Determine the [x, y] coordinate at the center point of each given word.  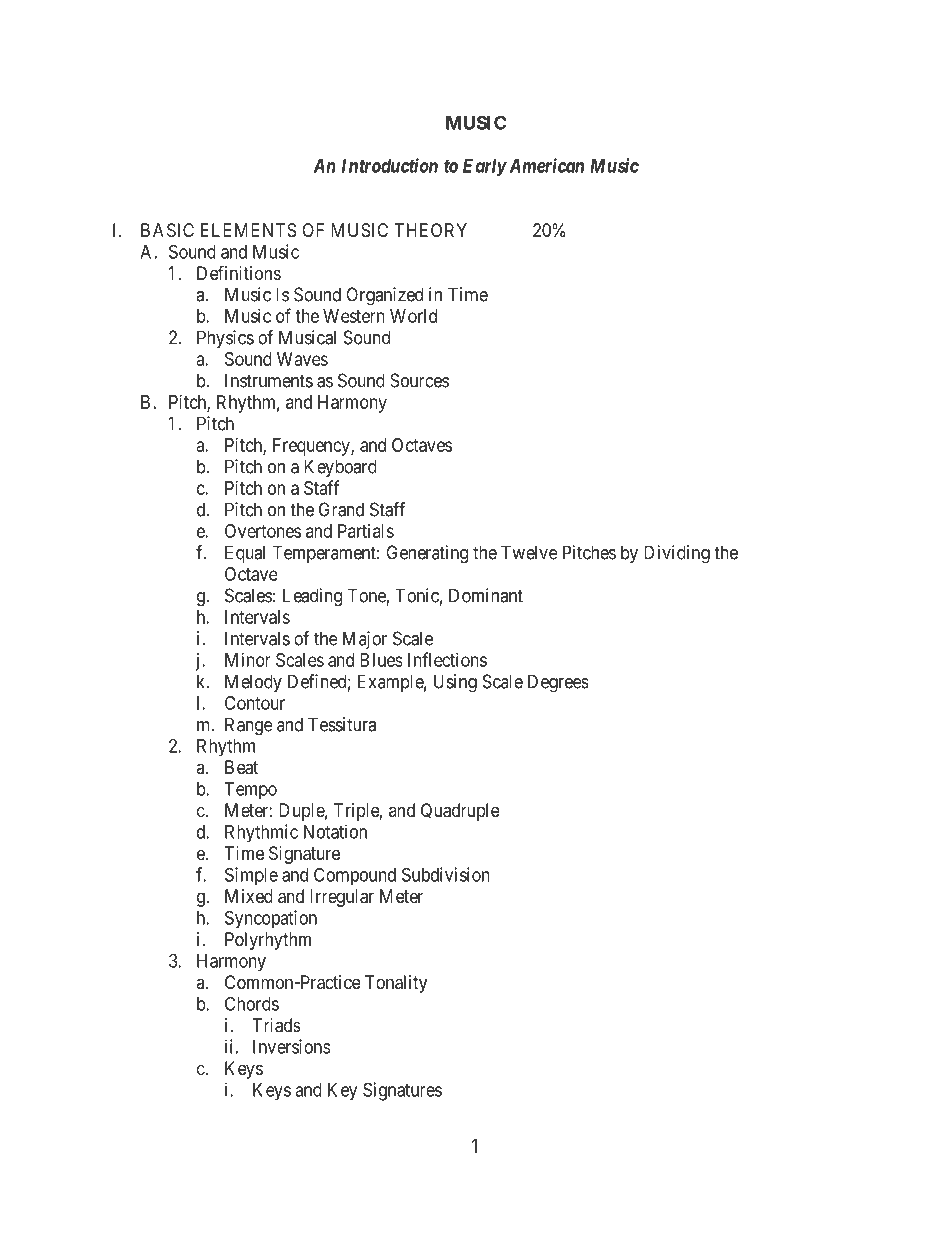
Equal [245, 554]
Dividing [677, 554]
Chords [252, 1003]
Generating [427, 554]
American [545, 165]
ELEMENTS [248, 230]
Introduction [390, 165]
